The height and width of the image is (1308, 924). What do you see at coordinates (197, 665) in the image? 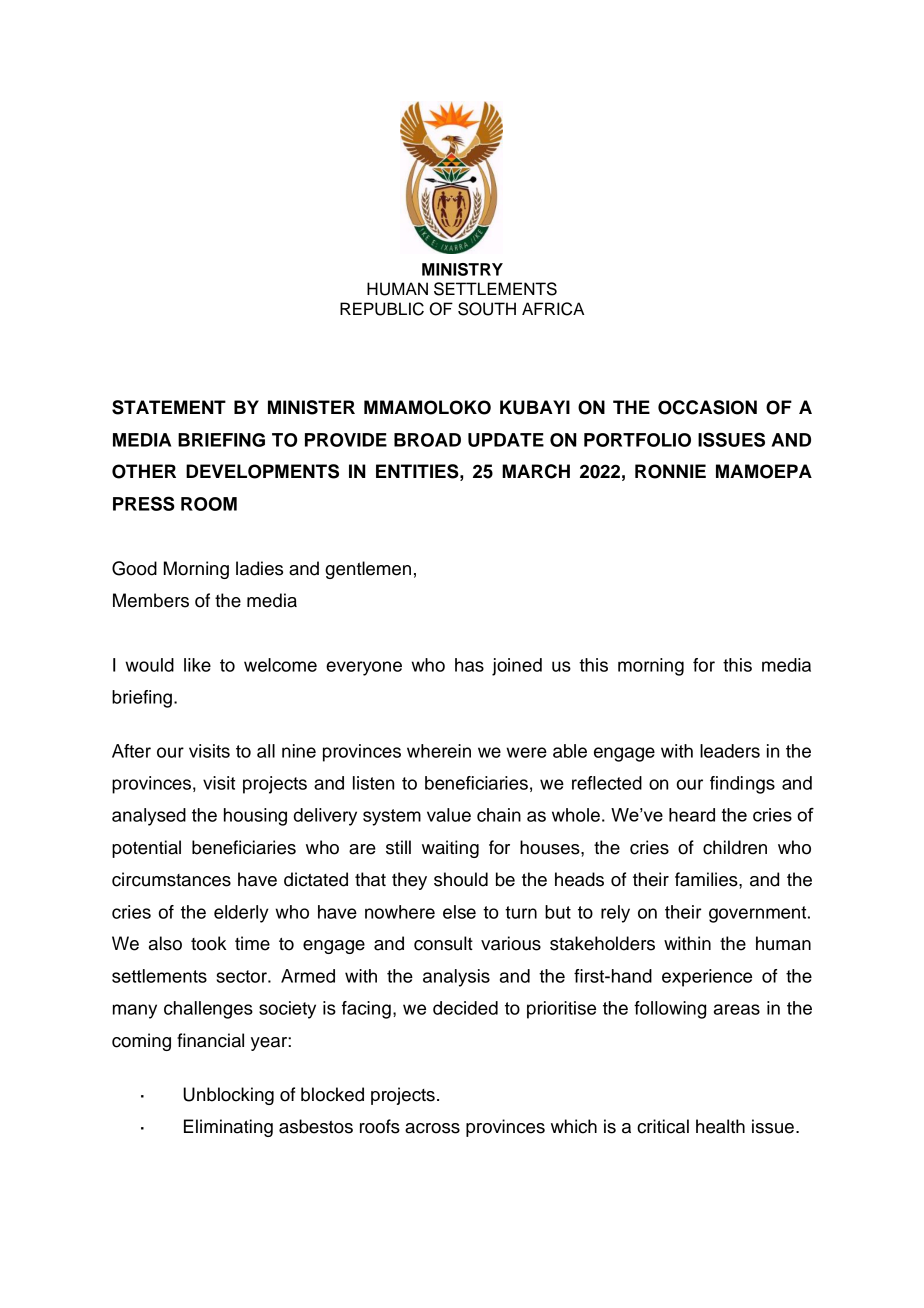
I see `like` at bounding box center [197, 665].
